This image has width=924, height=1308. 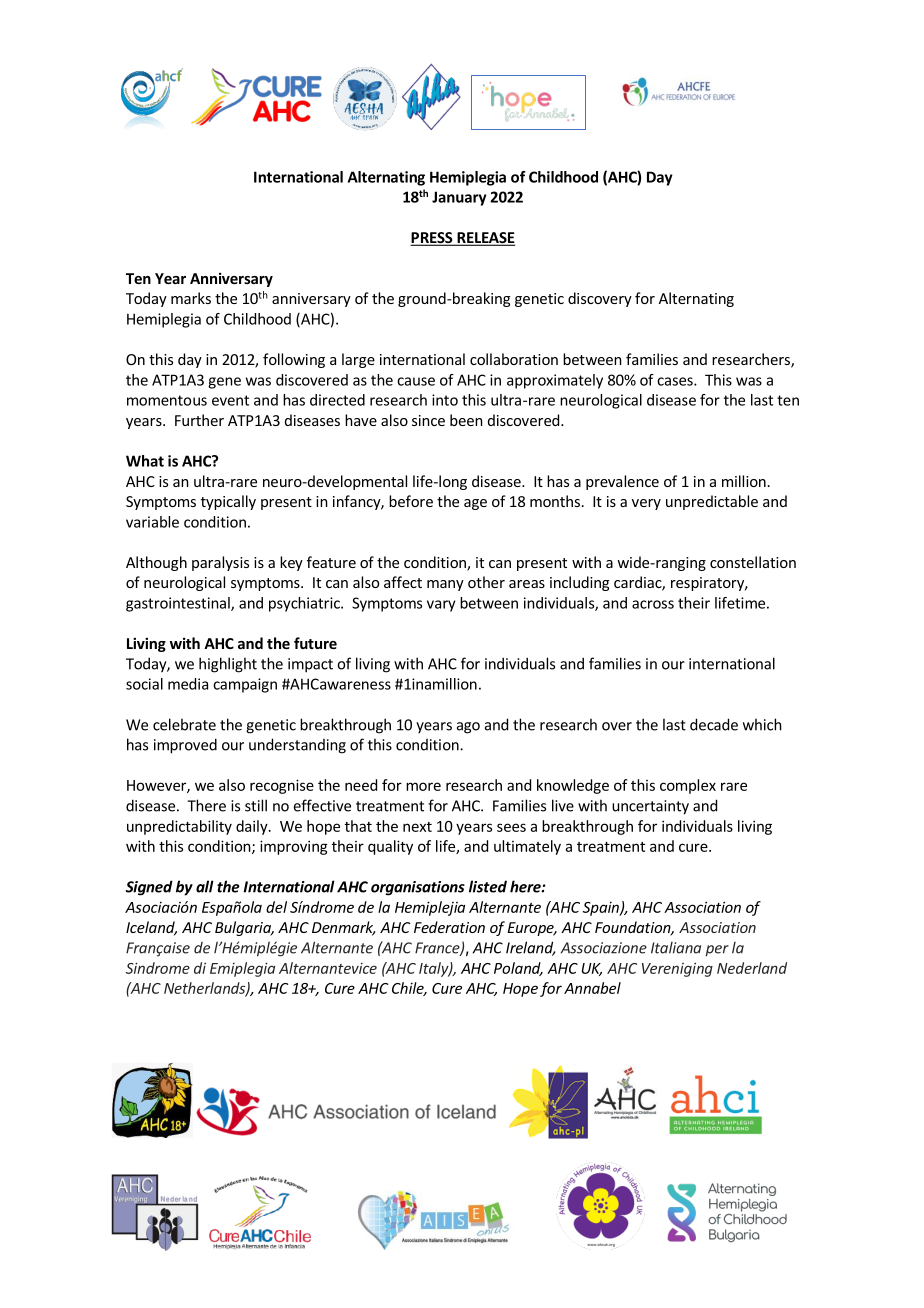 I want to click on Bulgaria, so click(x=244, y=928).
